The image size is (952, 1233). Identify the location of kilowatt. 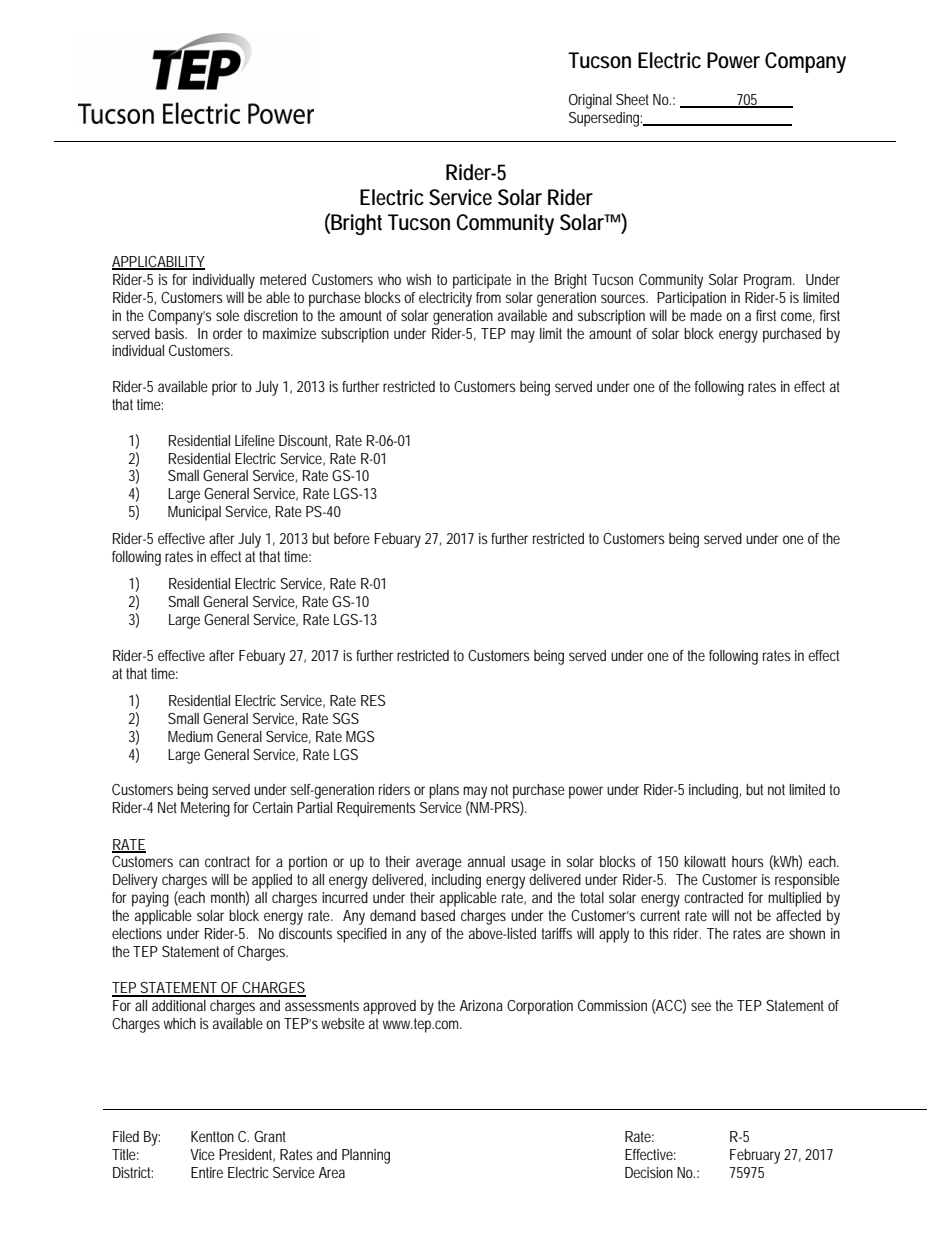
(705, 861).
